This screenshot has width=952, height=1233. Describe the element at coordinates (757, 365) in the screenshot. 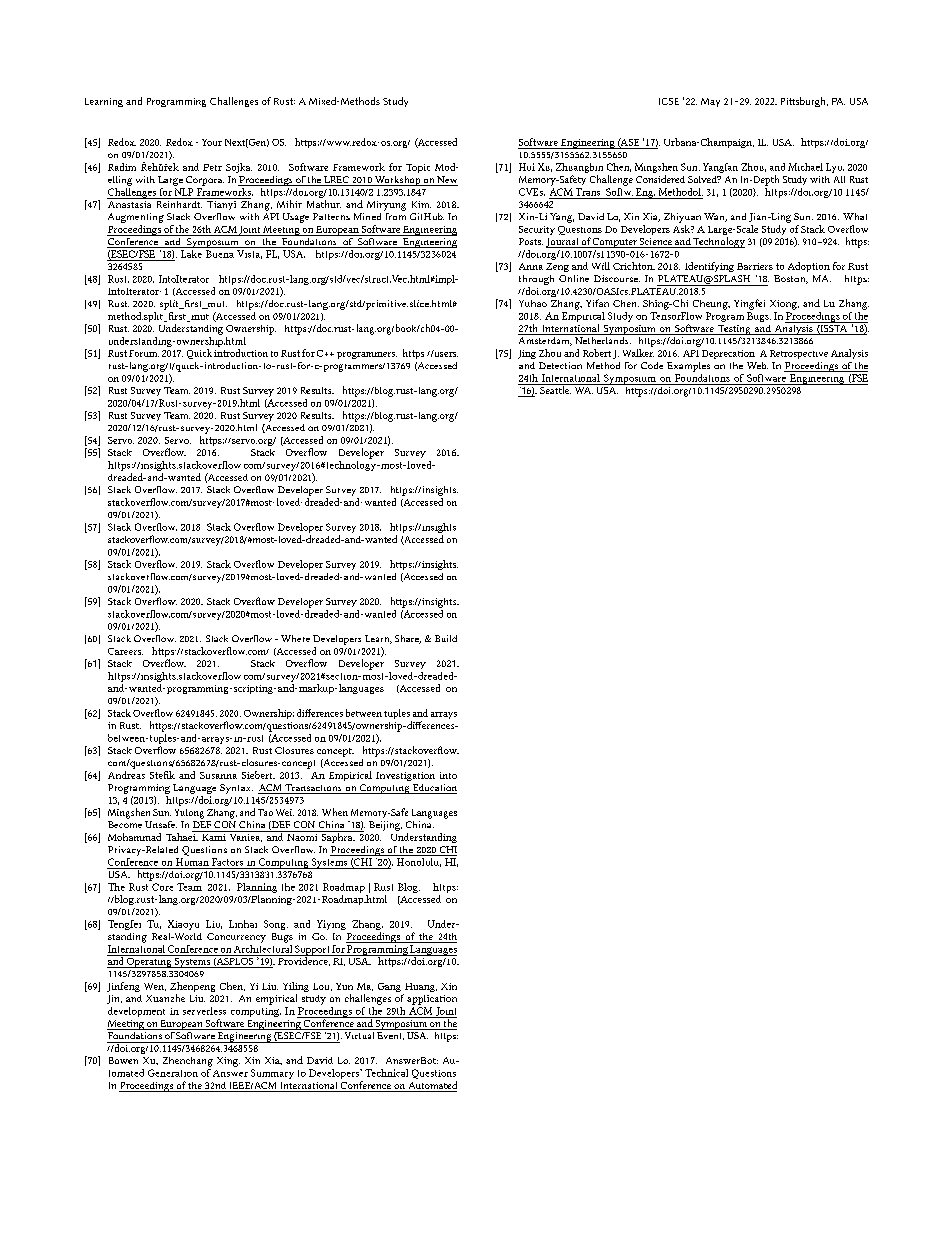

I see `Web` at that location.
